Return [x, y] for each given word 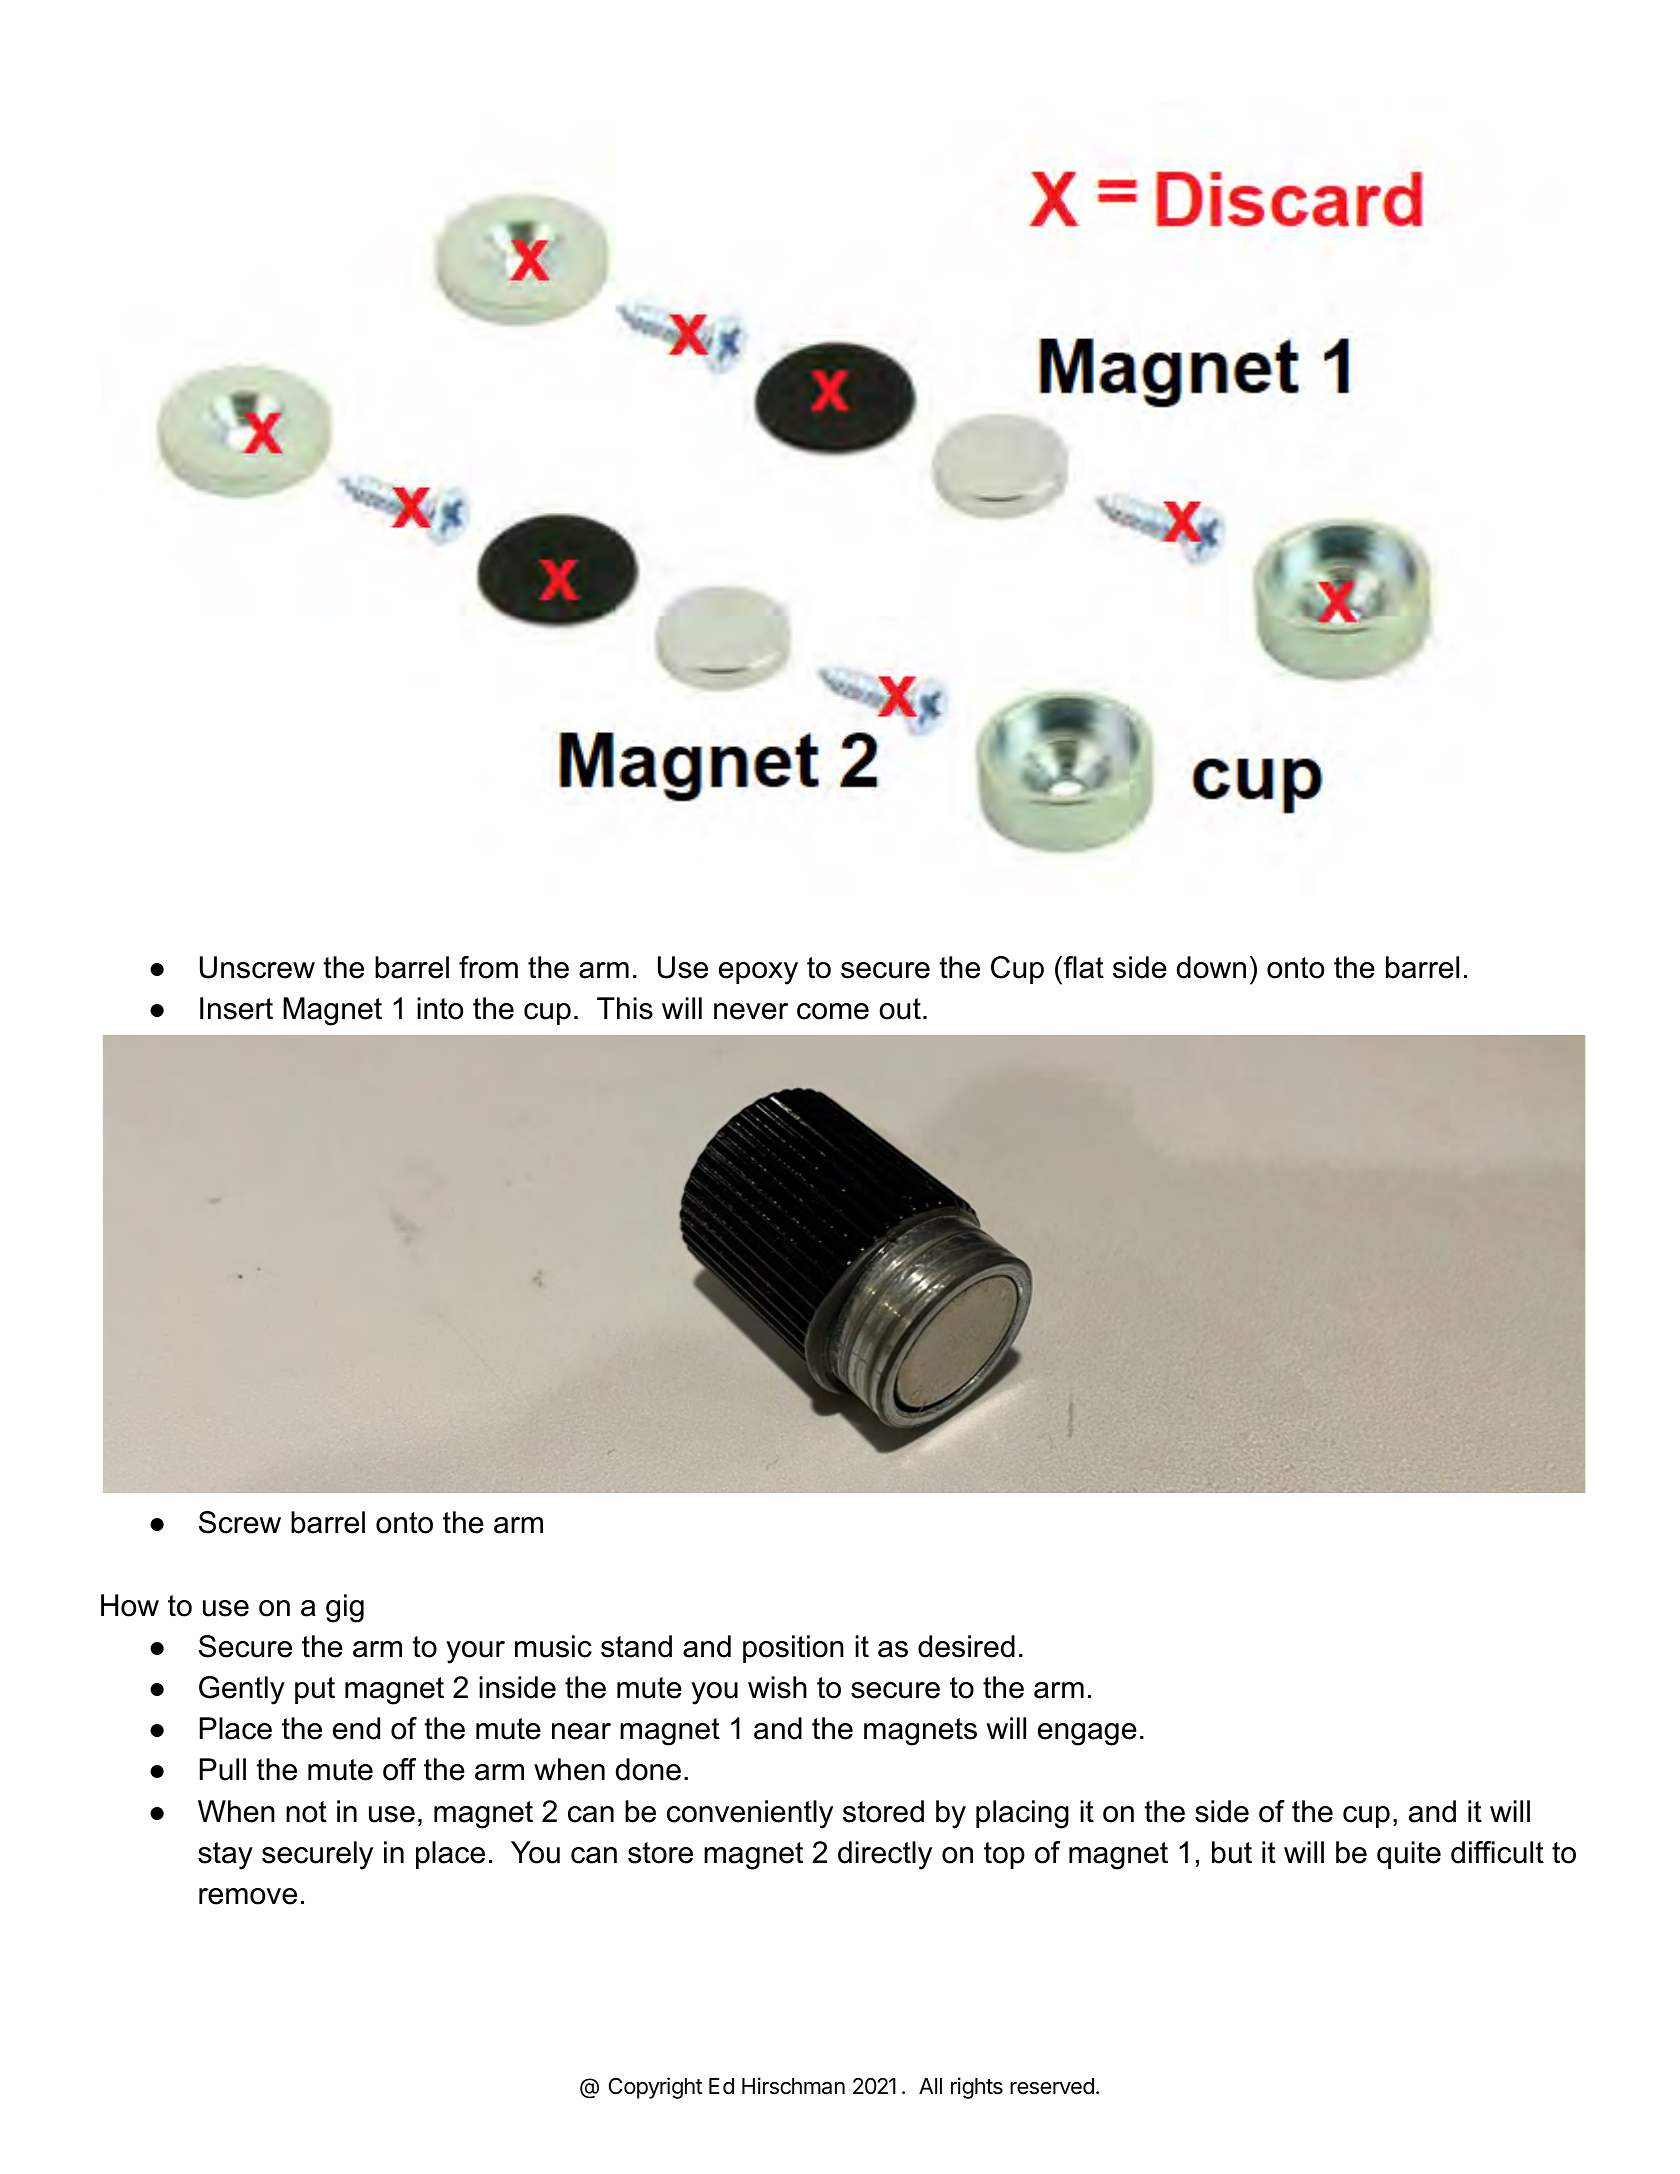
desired [966, 1646]
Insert [236, 1008]
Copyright [655, 2088]
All [930, 2086]
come [833, 1011]
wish [777, 1687]
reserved [1052, 2086]
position [793, 1649]
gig [345, 1608]
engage [1087, 1734]
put [315, 1690]
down [1211, 967]
